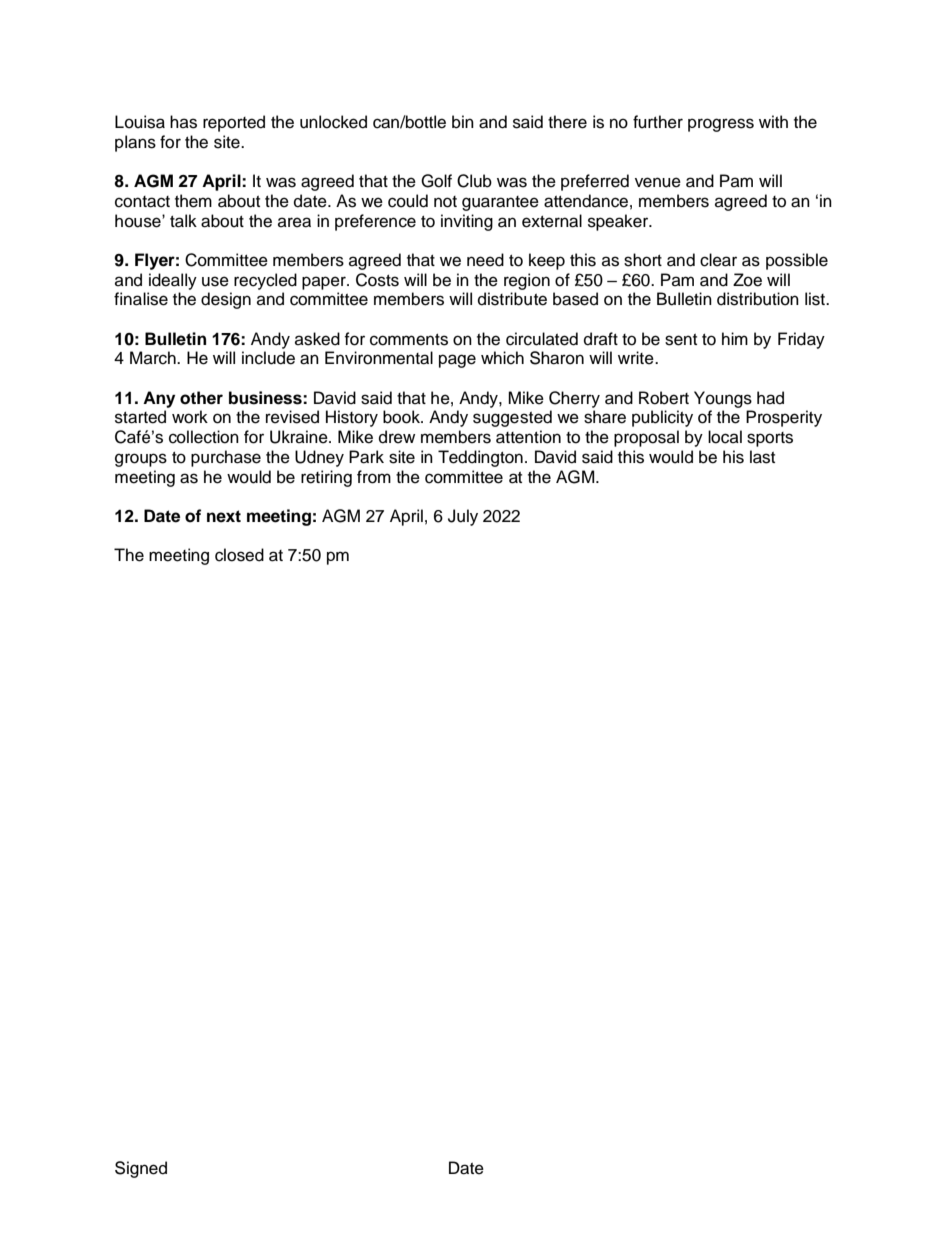  What do you see at coordinates (770, 439) in the document?
I see `sports` at bounding box center [770, 439].
